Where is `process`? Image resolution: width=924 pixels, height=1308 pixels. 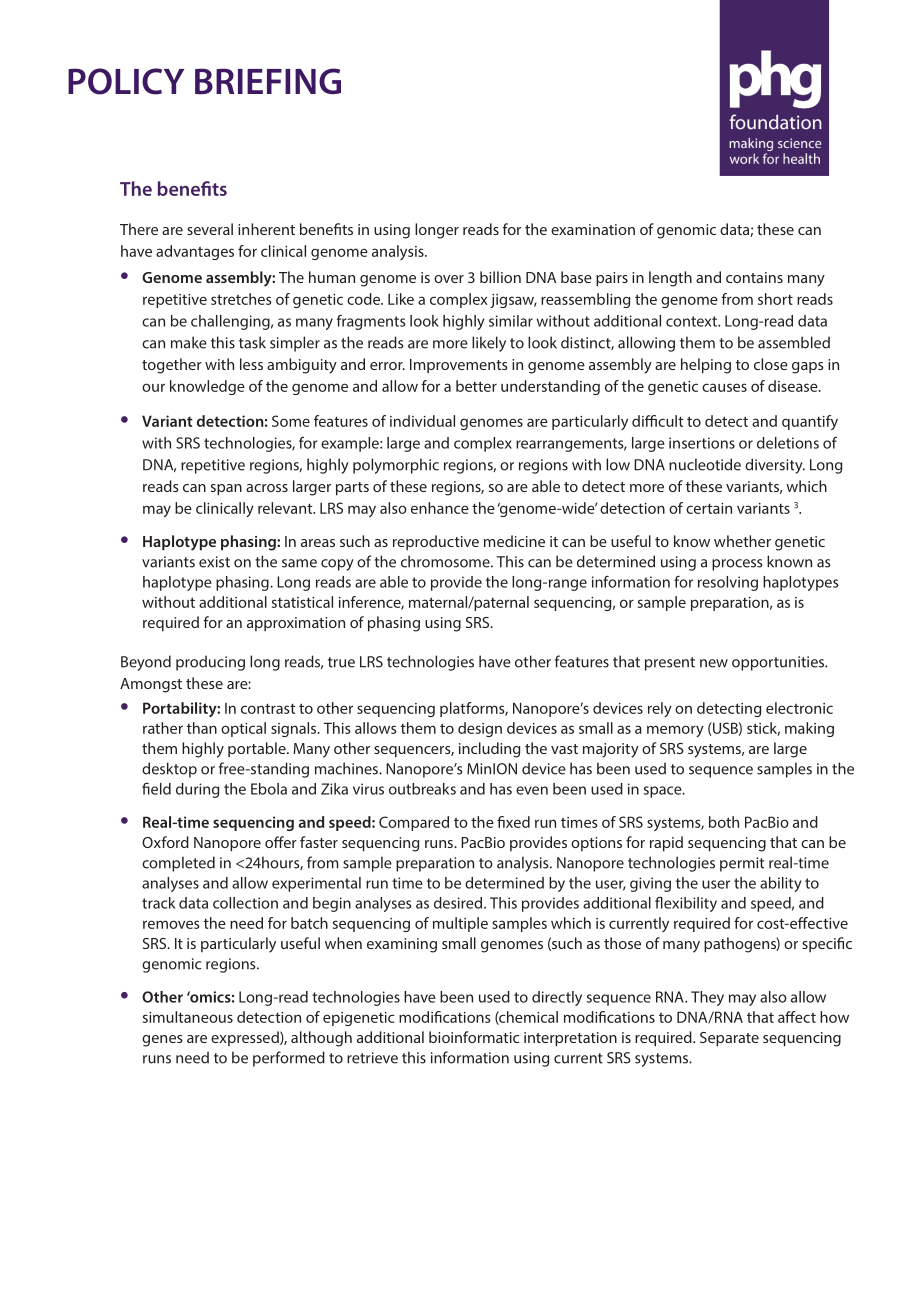
process is located at coordinates (737, 565).
